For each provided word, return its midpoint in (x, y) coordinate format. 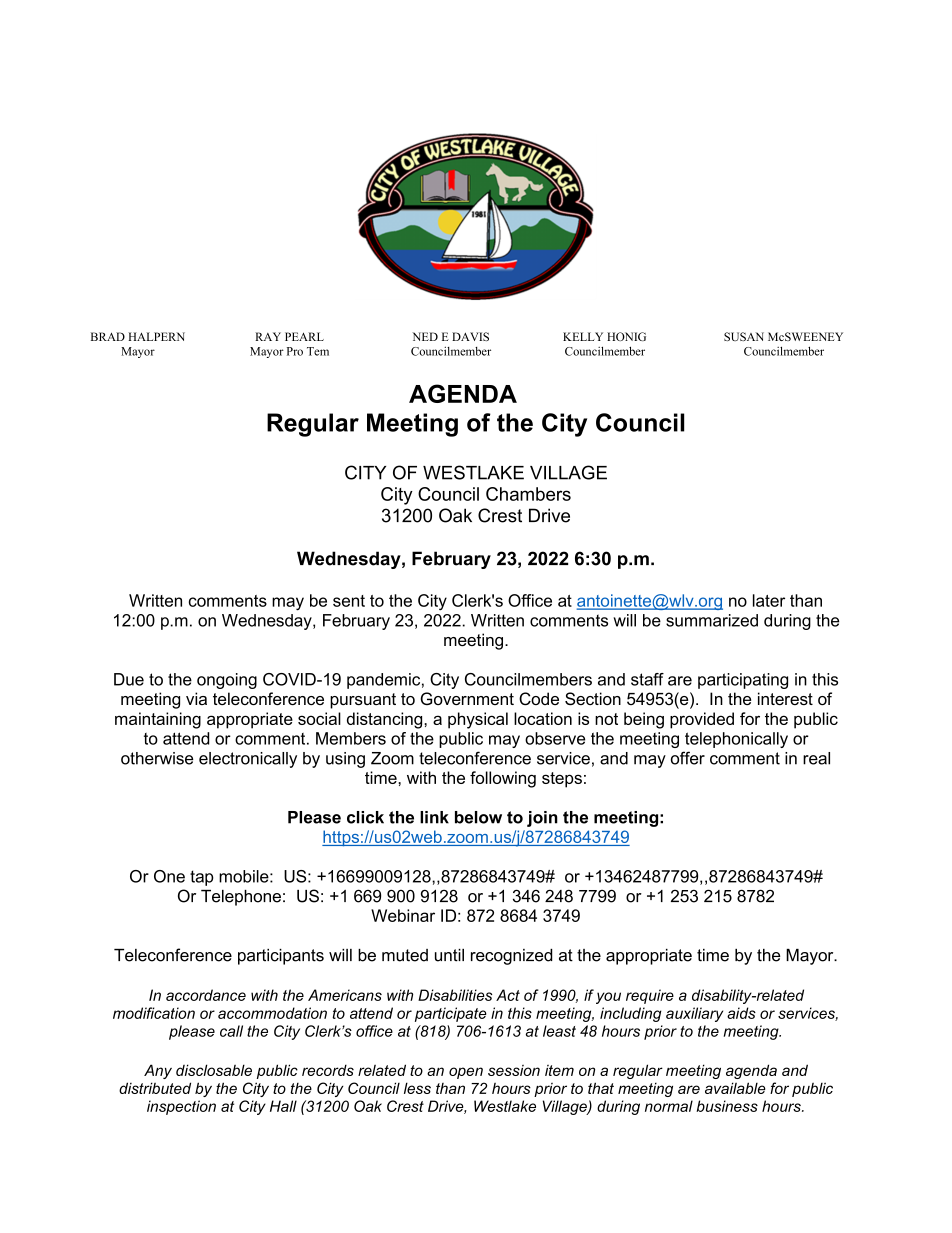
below (478, 817)
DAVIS (470, 336)
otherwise (157, 758)
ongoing (227, 681)
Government (467, 698)
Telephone (241, 898)
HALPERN (156, 336)
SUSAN (744, 336)
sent (349, 601)
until (449, 955)
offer (688, 758)
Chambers (528, 494)
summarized (712, 620)
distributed (155, 1088)
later (769, 600)
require (650, 996)
